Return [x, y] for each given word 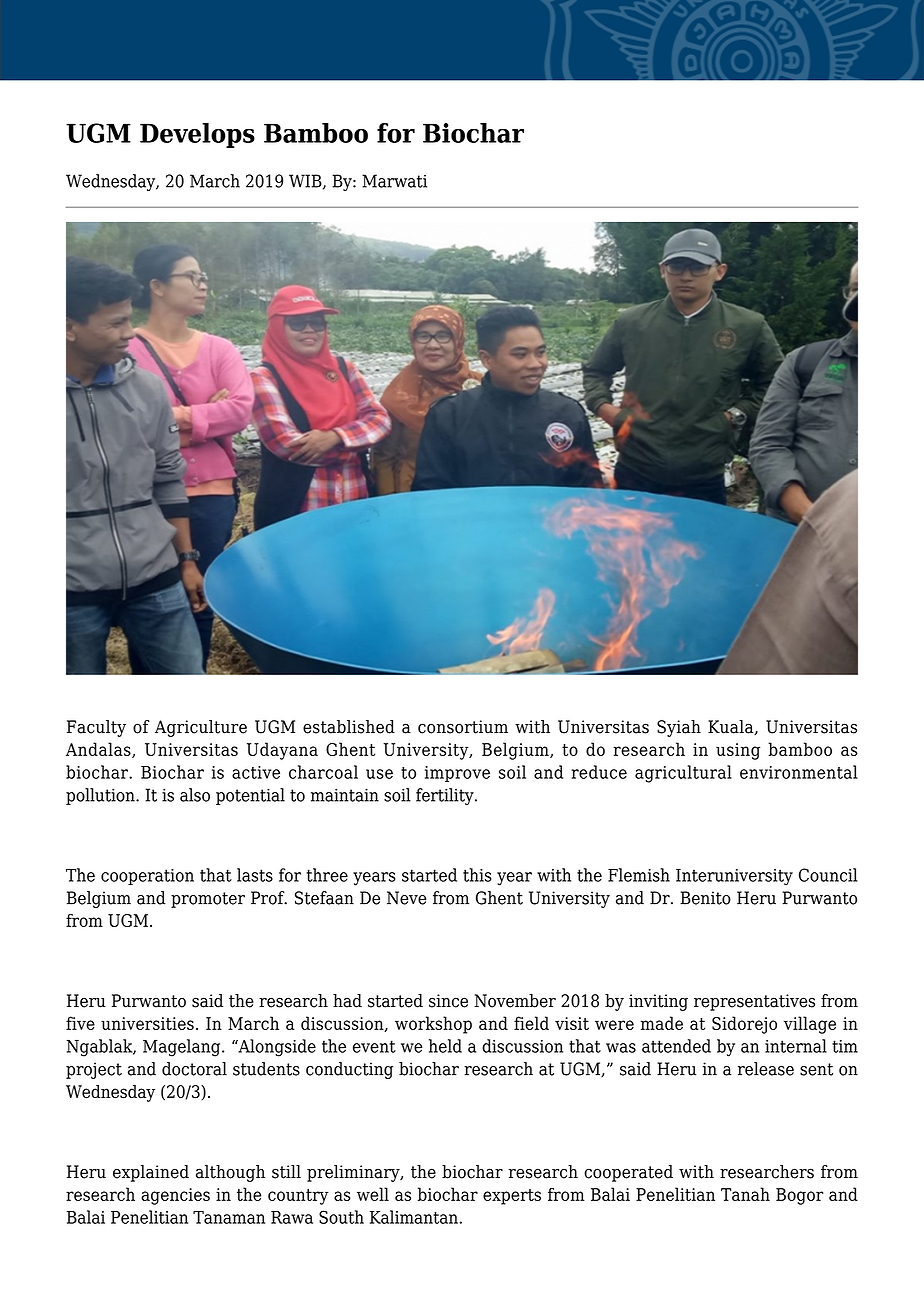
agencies [175, 1196]
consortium [463, 727]
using [738, 751]
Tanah [745, 1194]
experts [512, 1197]
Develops [197, 135]
